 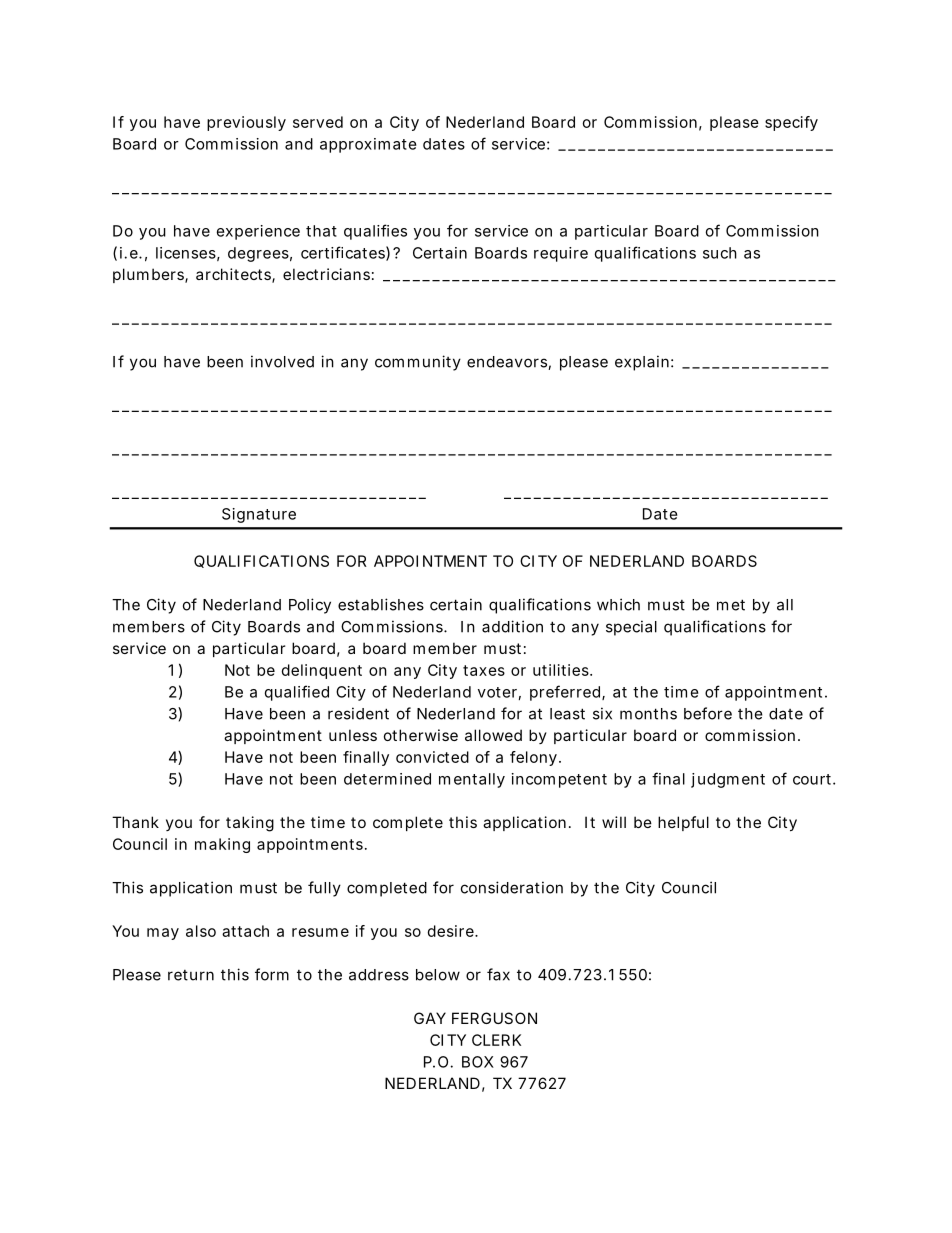 I want to click on approximate, so click(x=368, y=145).
